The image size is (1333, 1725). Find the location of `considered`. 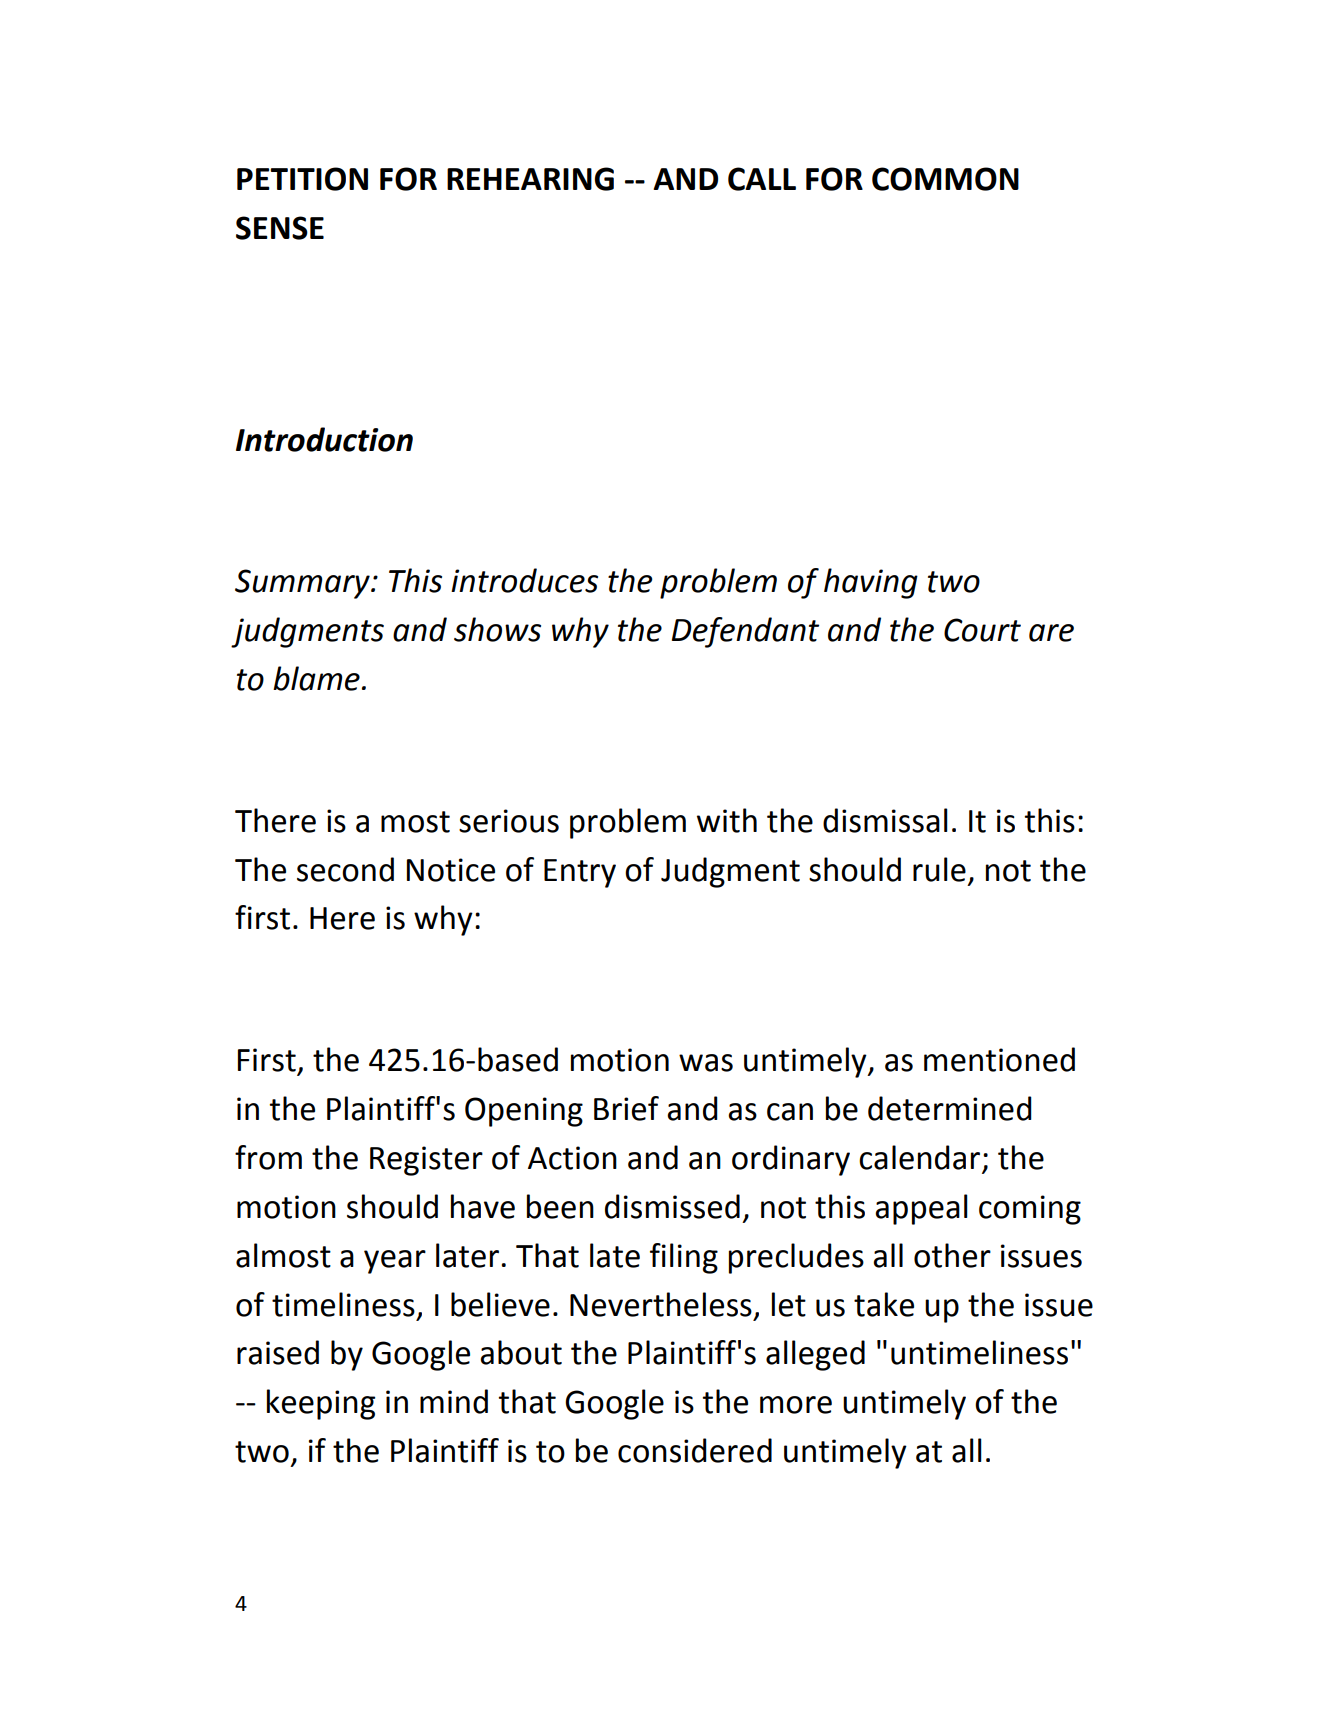

considered is located at coordinates (695, 1450).
